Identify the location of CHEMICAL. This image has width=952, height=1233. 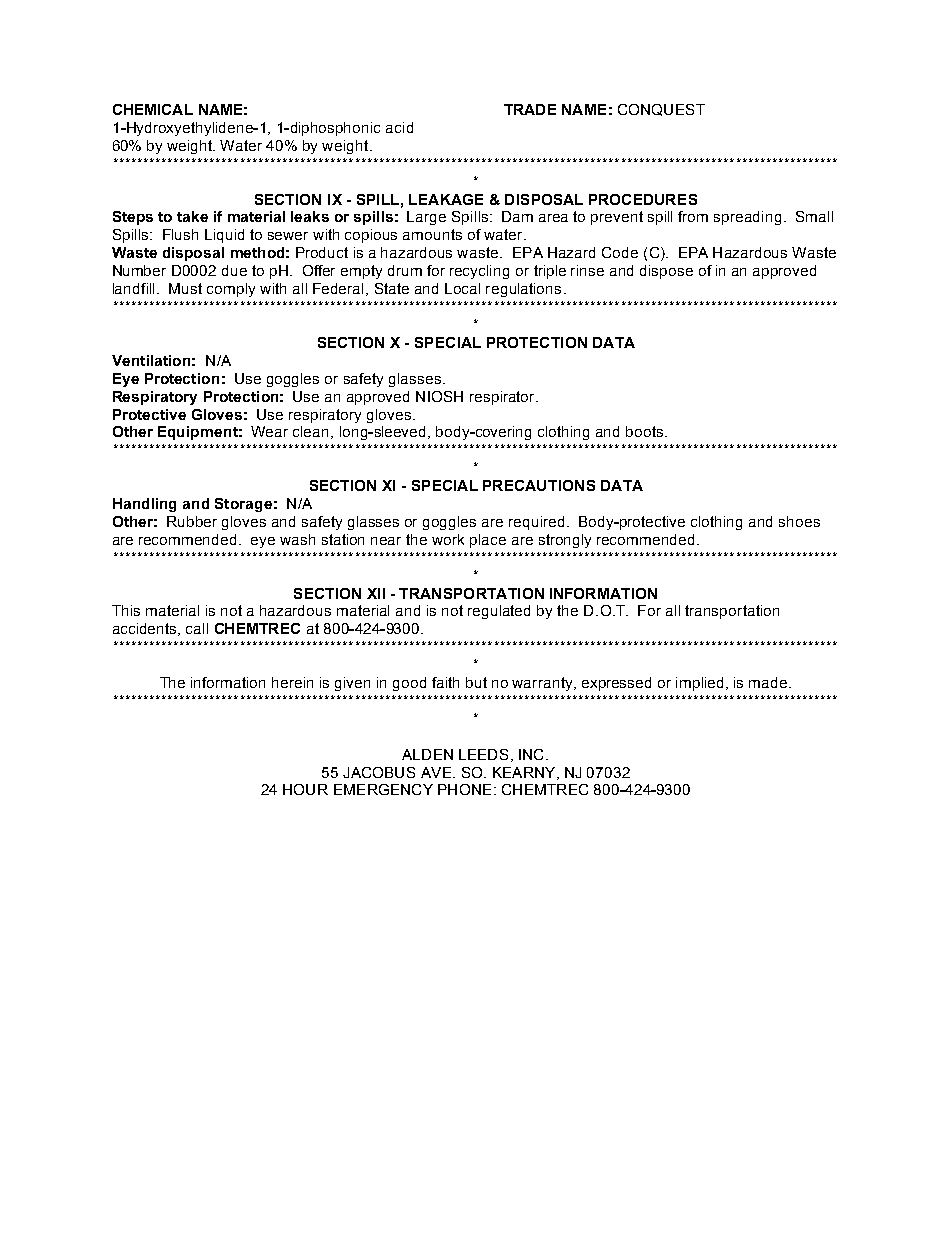
(153, 109).
